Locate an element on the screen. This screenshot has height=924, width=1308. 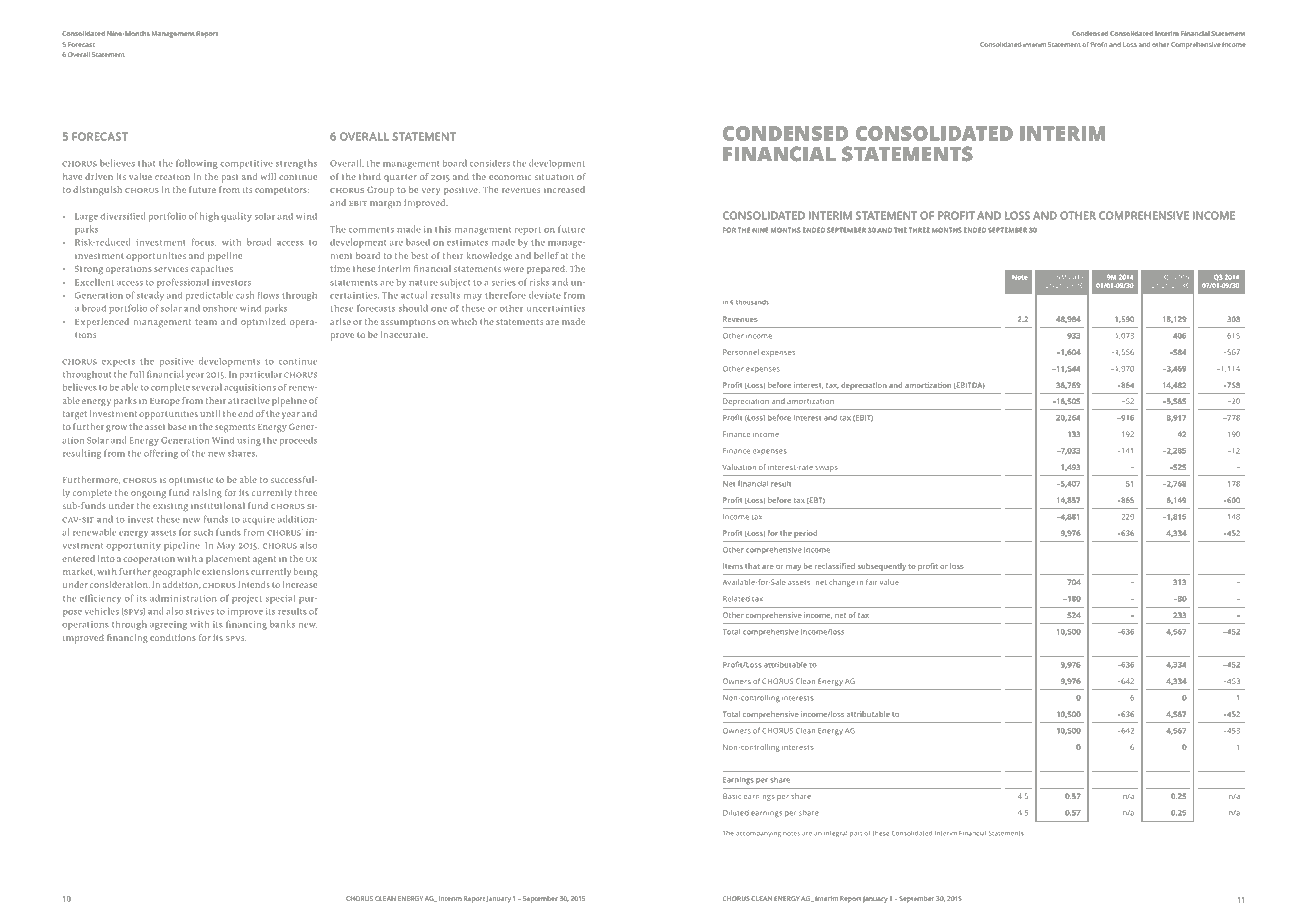
Related is located at coordinates (736, 599).
